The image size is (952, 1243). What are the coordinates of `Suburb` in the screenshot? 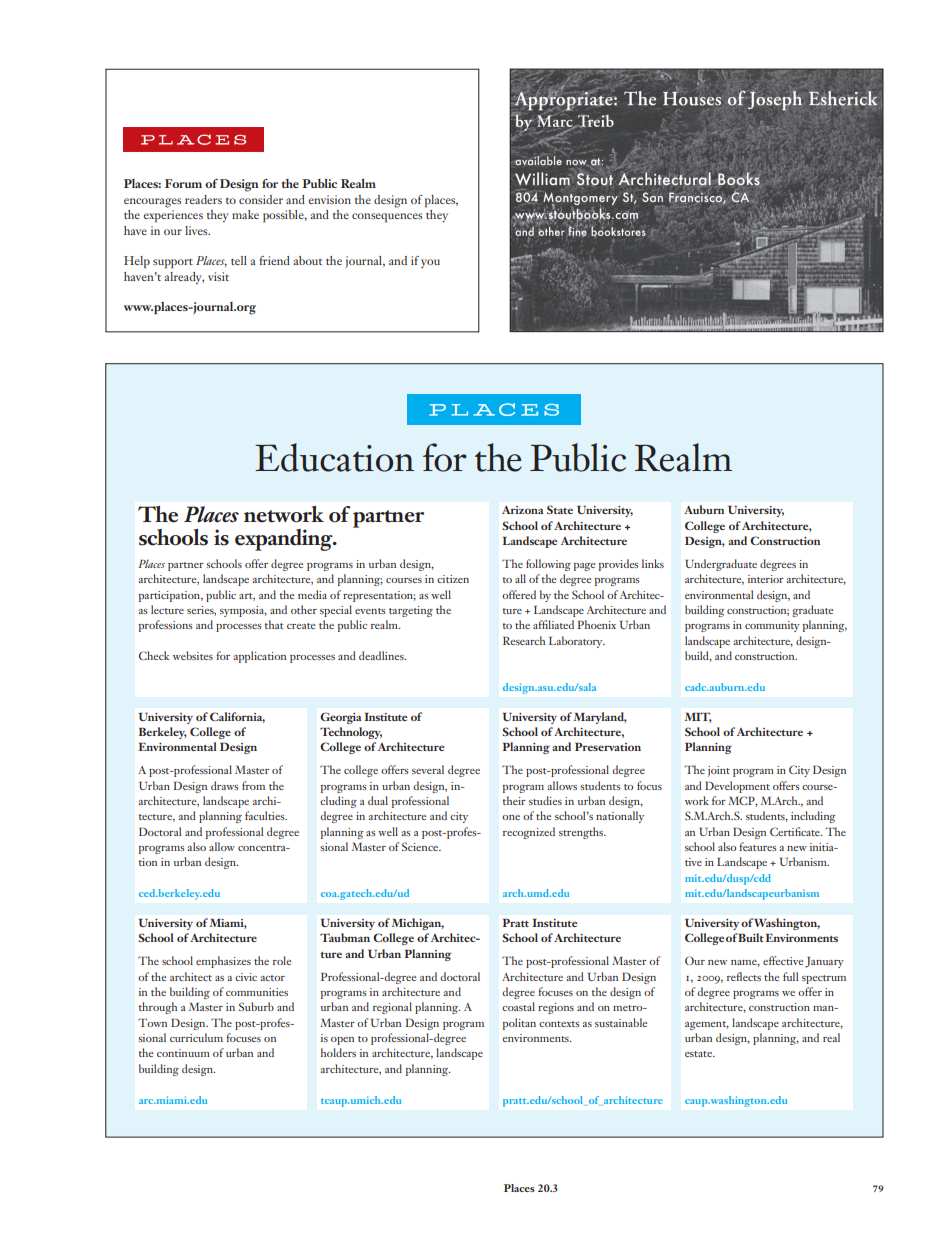 It's located at (256, 1006).
